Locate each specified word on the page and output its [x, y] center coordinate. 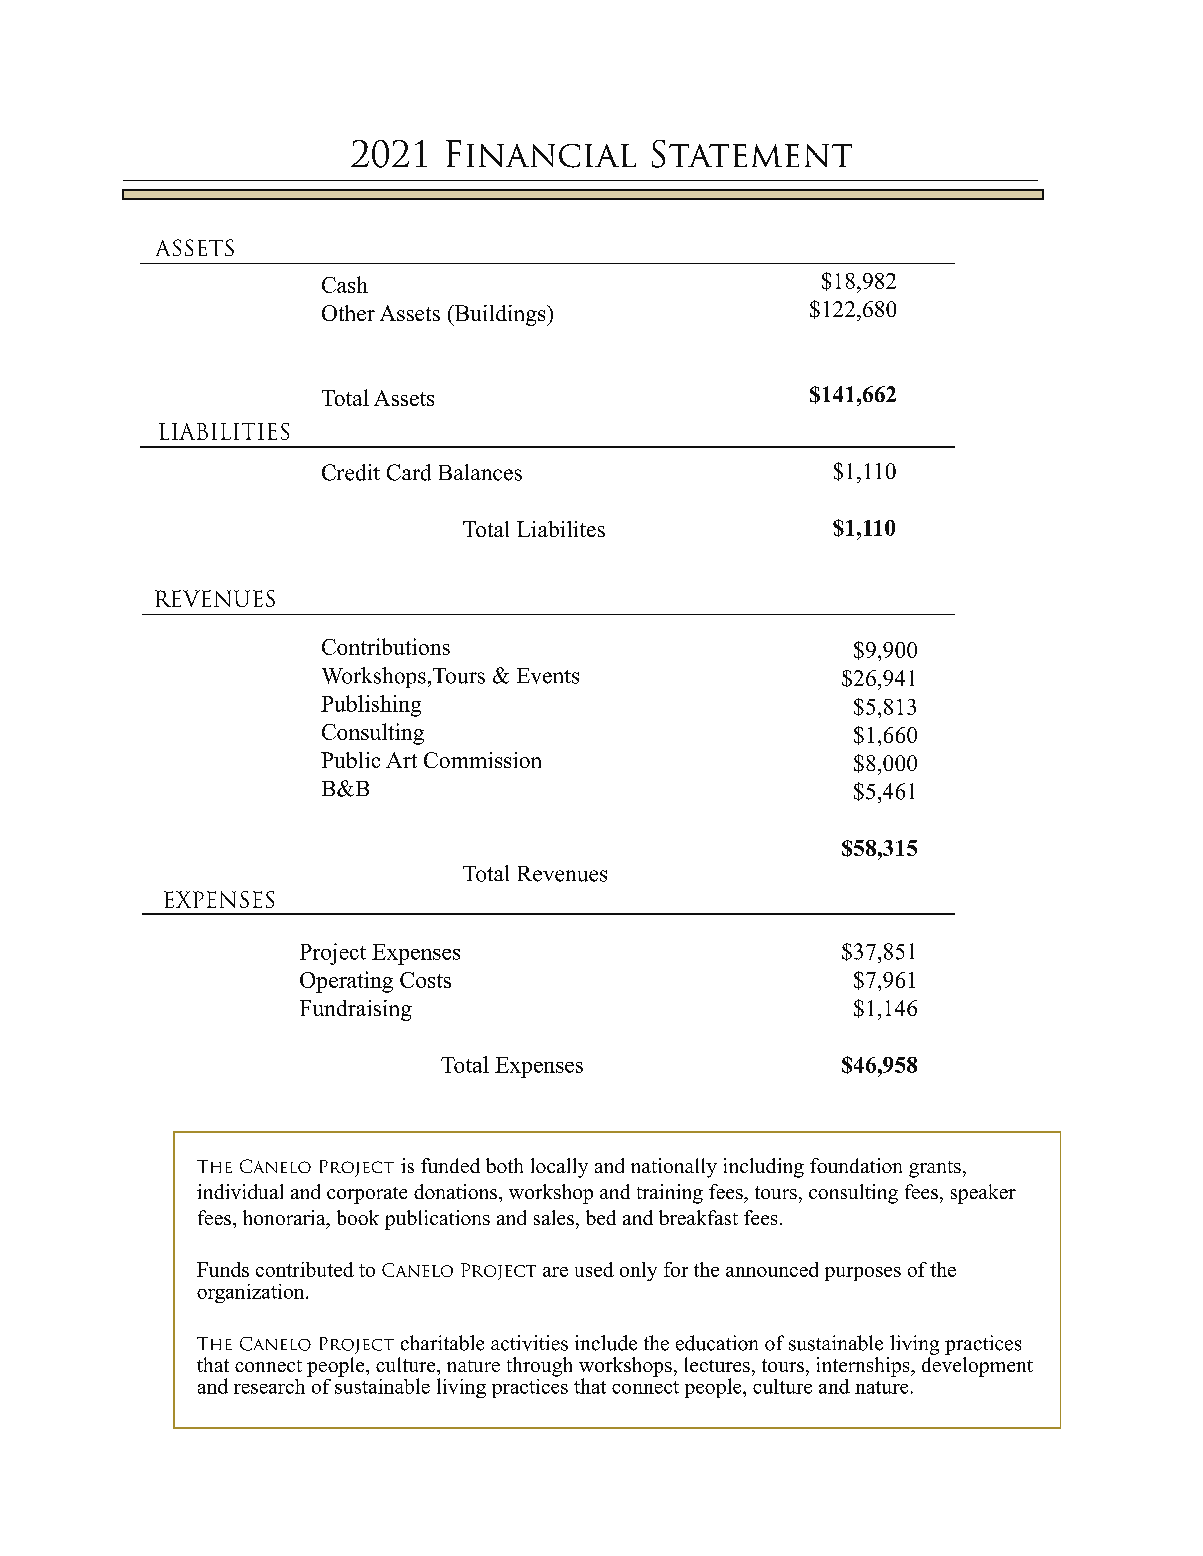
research [271, 1385]
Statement [752, 154]
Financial [541, 154]
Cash [345, 284]
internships [864, 1367]
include [606, 1343]
